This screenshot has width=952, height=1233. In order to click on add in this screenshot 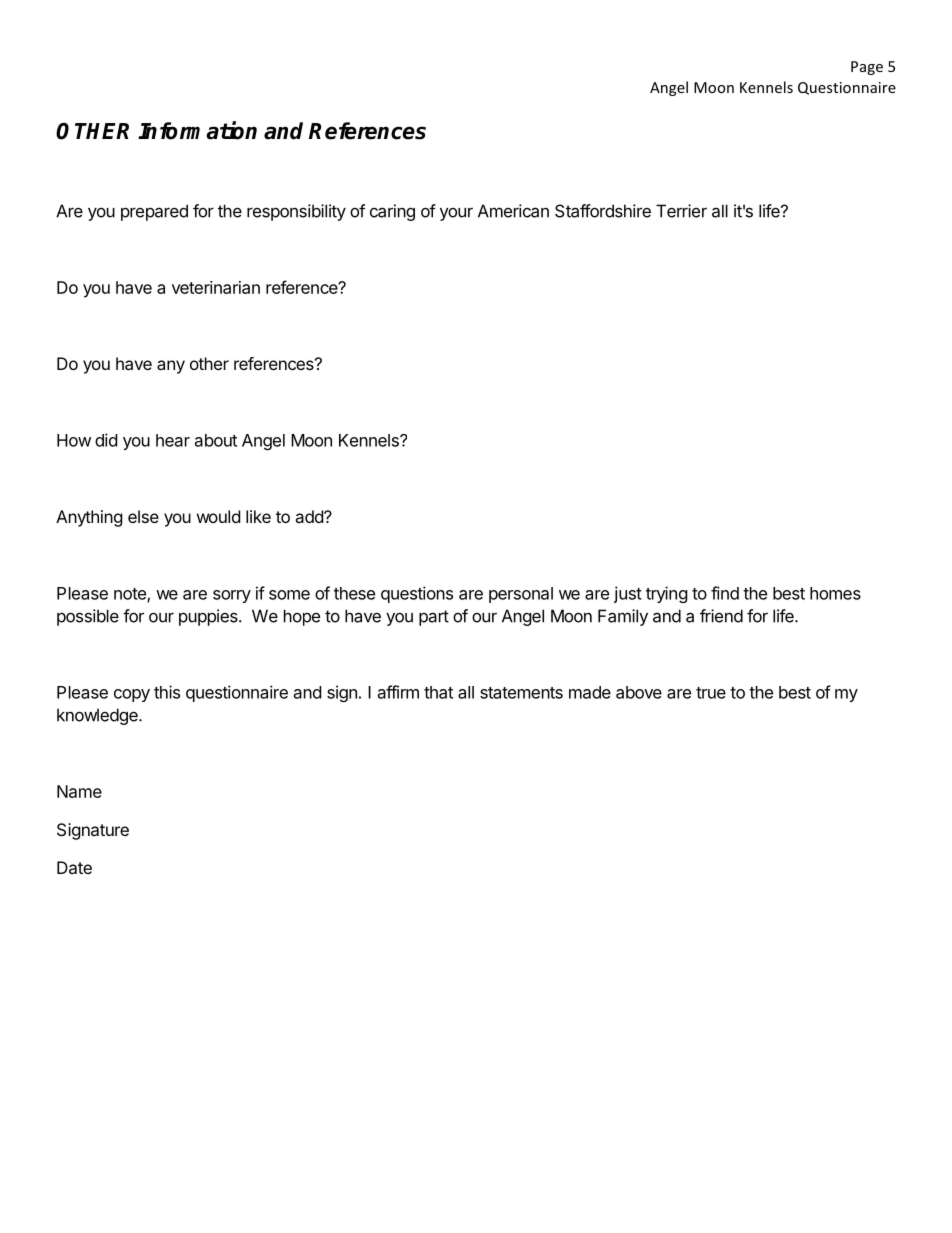, I will do `click(310, 516)`.
